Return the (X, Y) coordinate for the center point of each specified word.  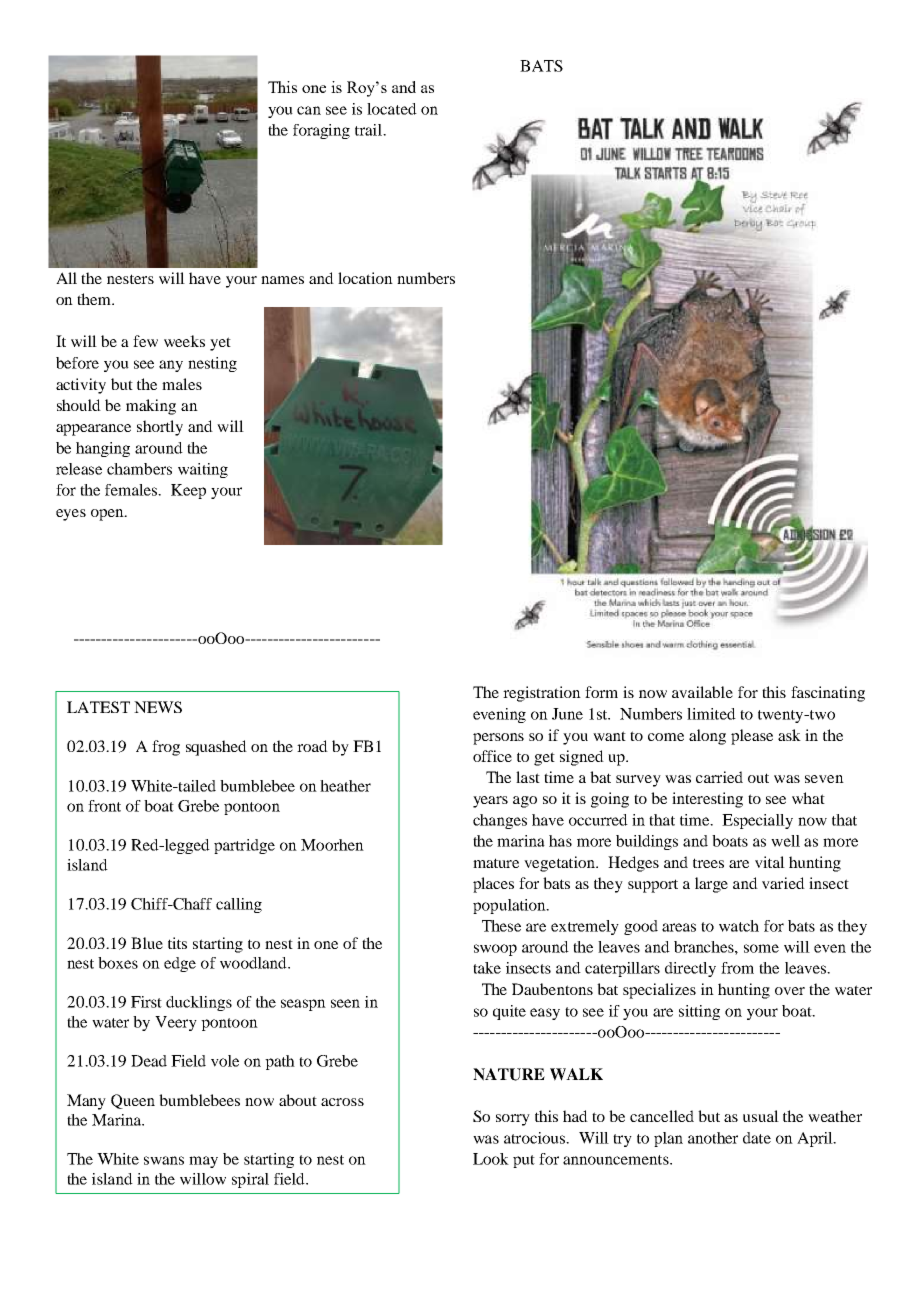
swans (164, 1160)
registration (542, 694)
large (711, 885)
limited (711, 714)
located (392, 109)
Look (491, 1159)
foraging (321, 131)
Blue (147, 943)
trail (370, 130)
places (493, 885)
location (365, 278)
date (757, 1138)
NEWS (158, 707)
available (702, 692)
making (151, 407)
